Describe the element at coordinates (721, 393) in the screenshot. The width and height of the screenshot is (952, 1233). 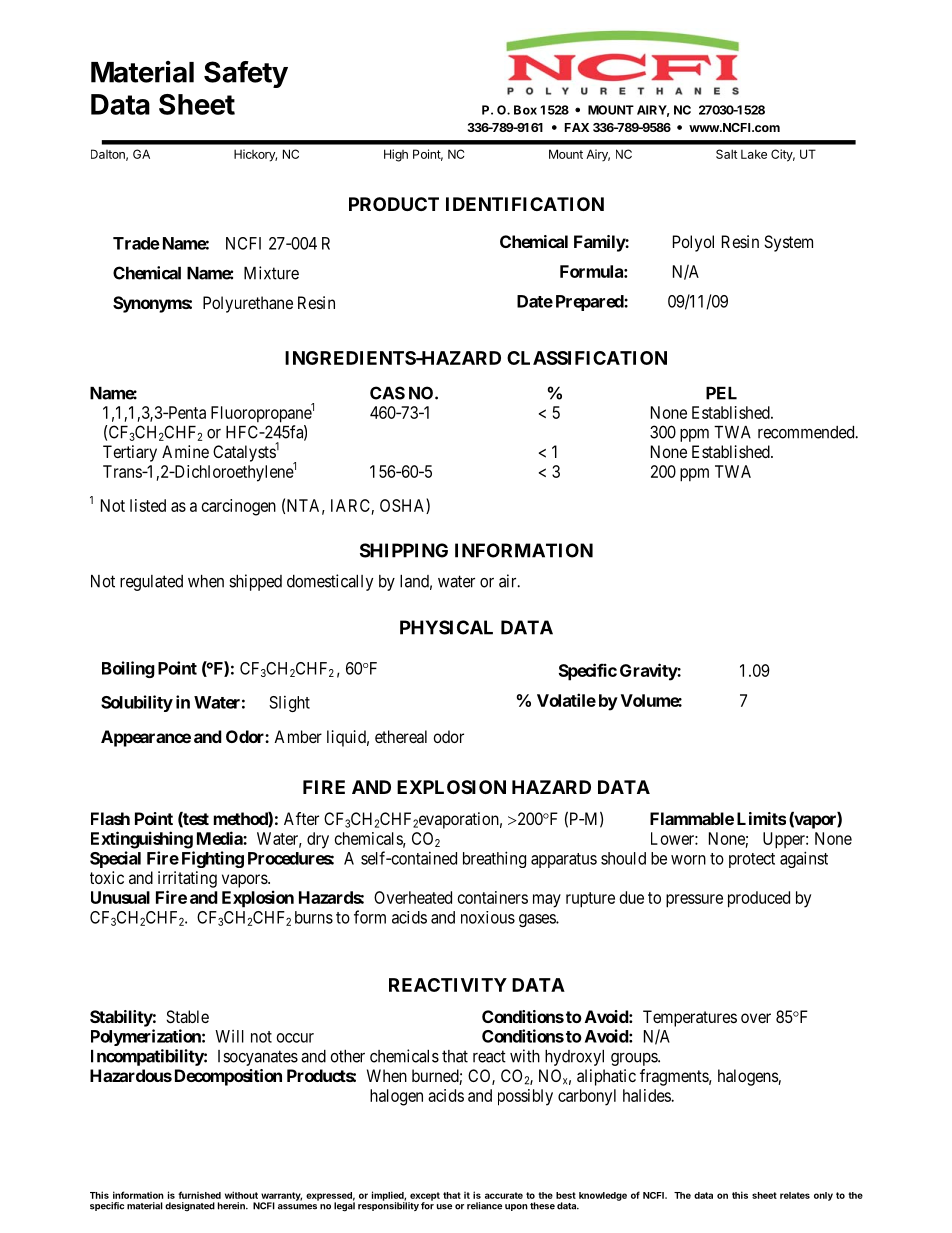
I see `PEL` at that location.
